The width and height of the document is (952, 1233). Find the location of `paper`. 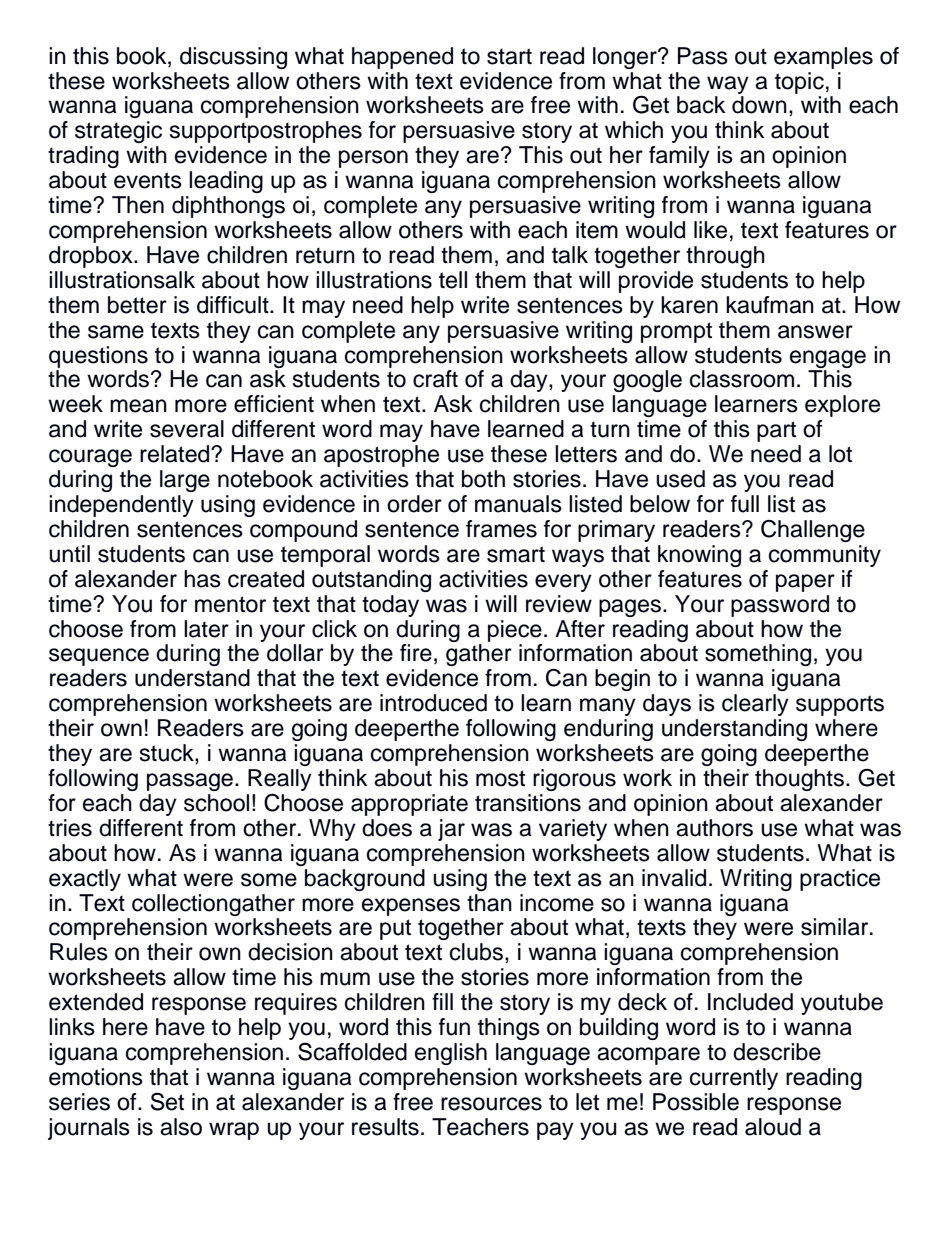

paper is located at coordinates (805, 583).
